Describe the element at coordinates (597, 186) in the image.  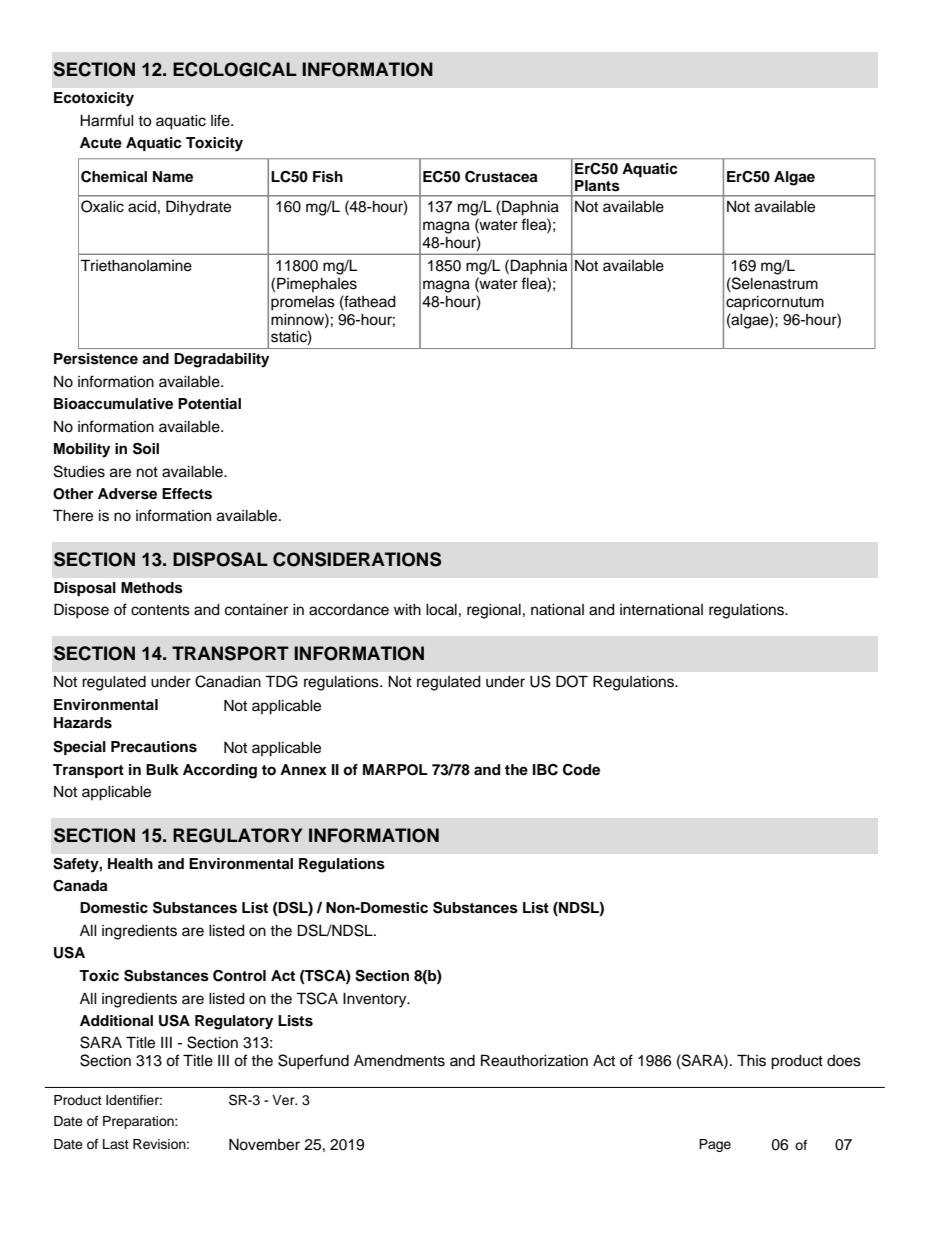
I see `Plants` at that location.
